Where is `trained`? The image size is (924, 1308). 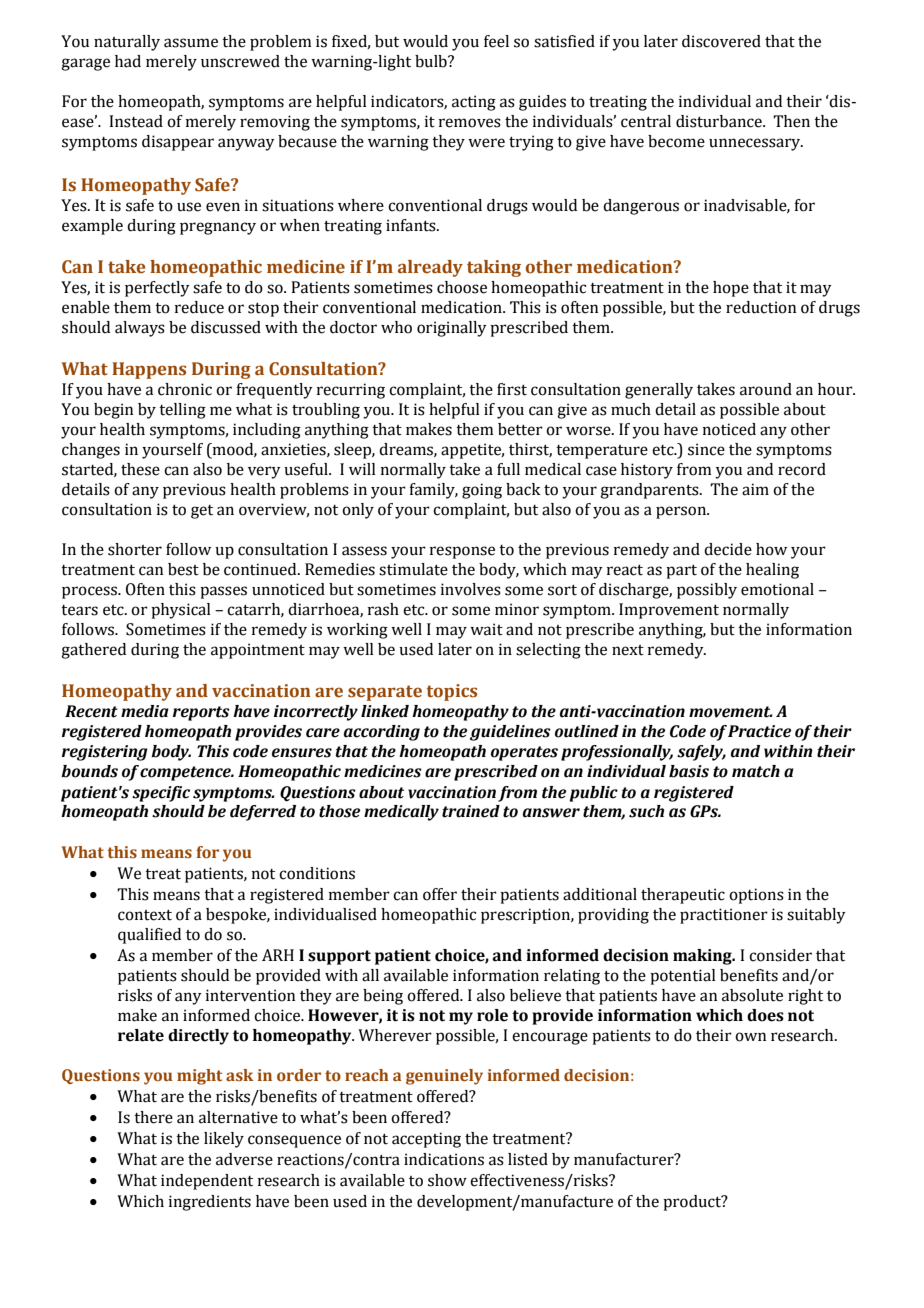 trained is located at coordinates (471, 811).
